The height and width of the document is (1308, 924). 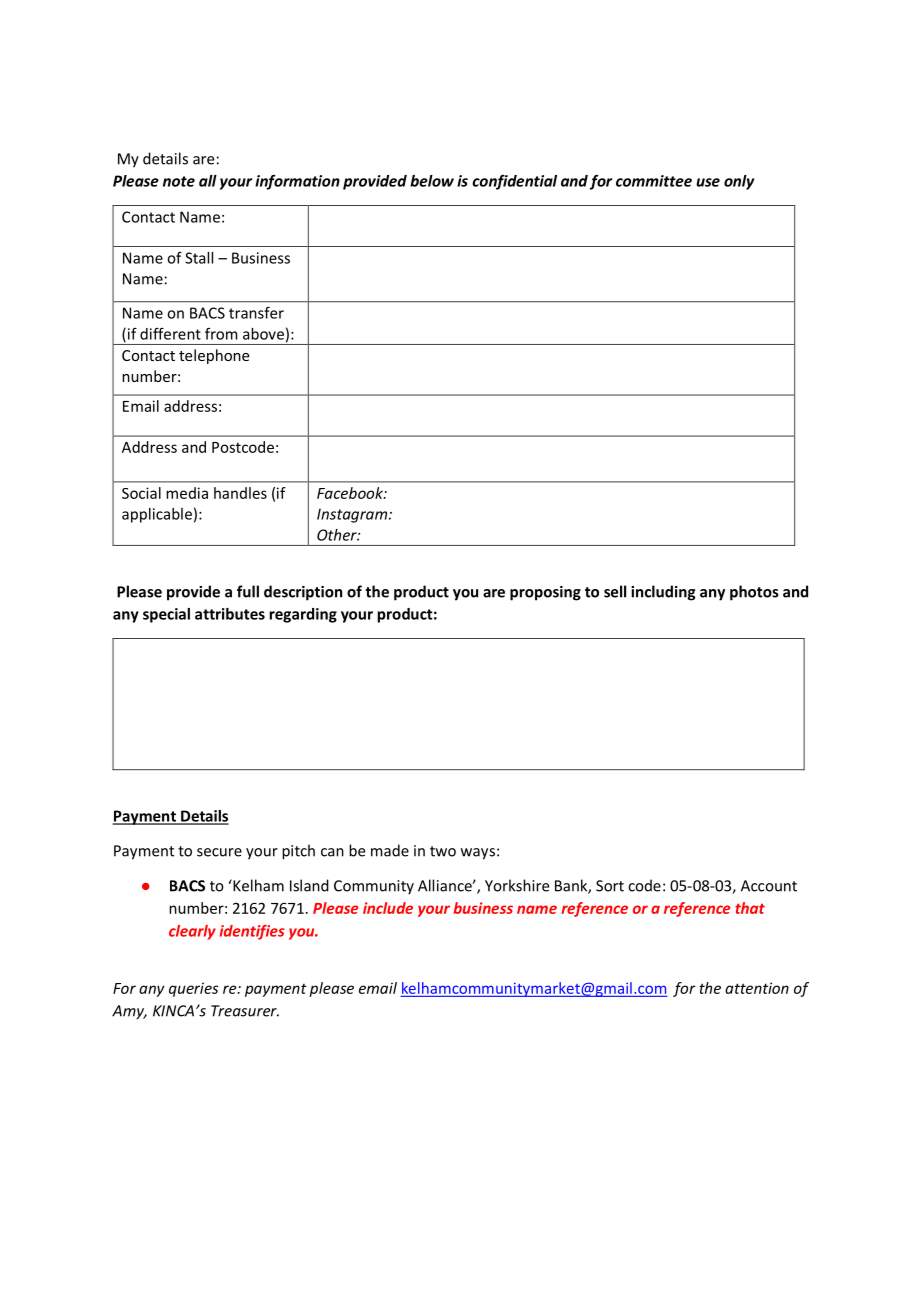 What do you see at coordinates (663, 593) in the document?
I see `including` at bounding box center [663, 593].
